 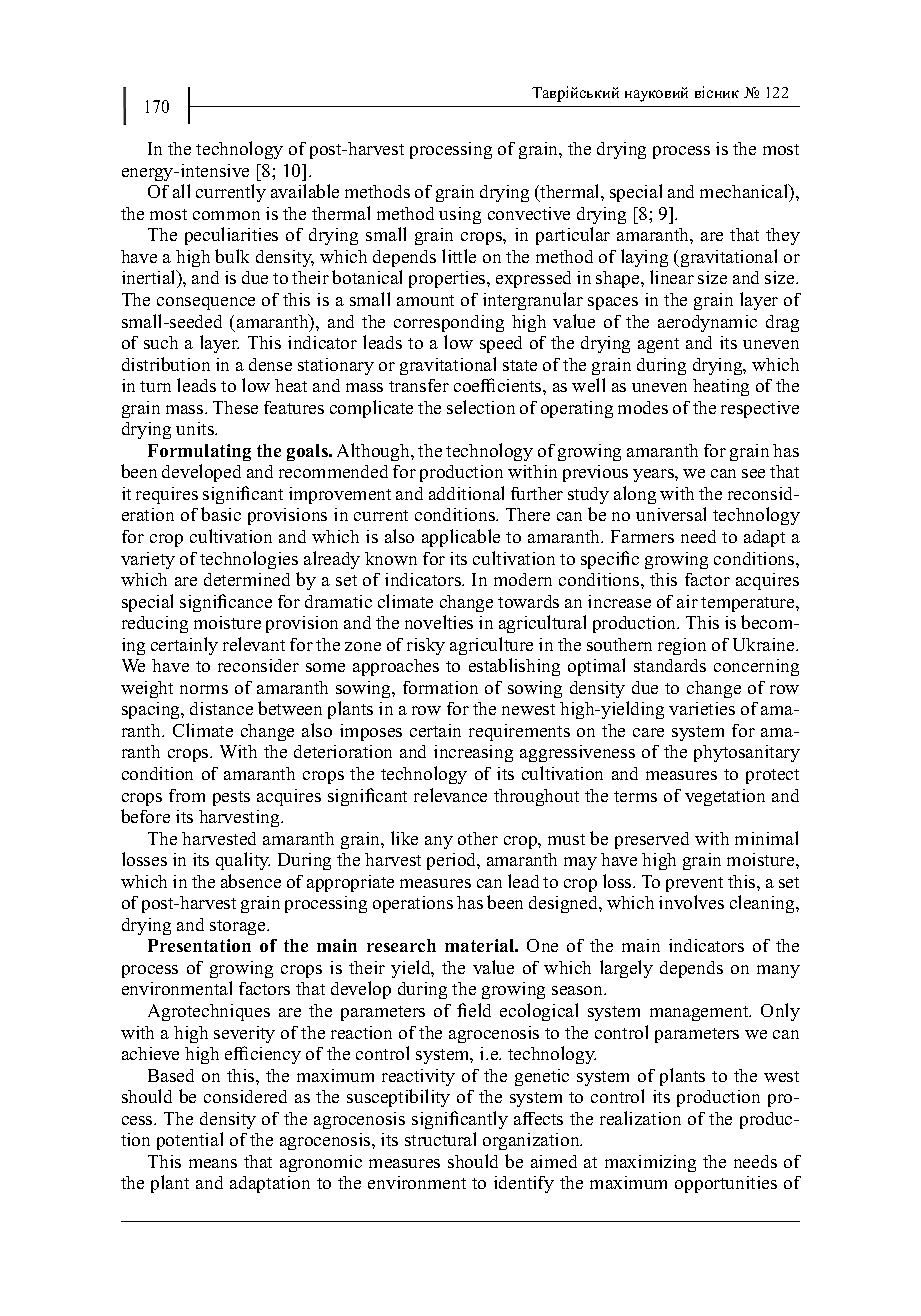 I want to click on common, so click(x=226, y=215).
